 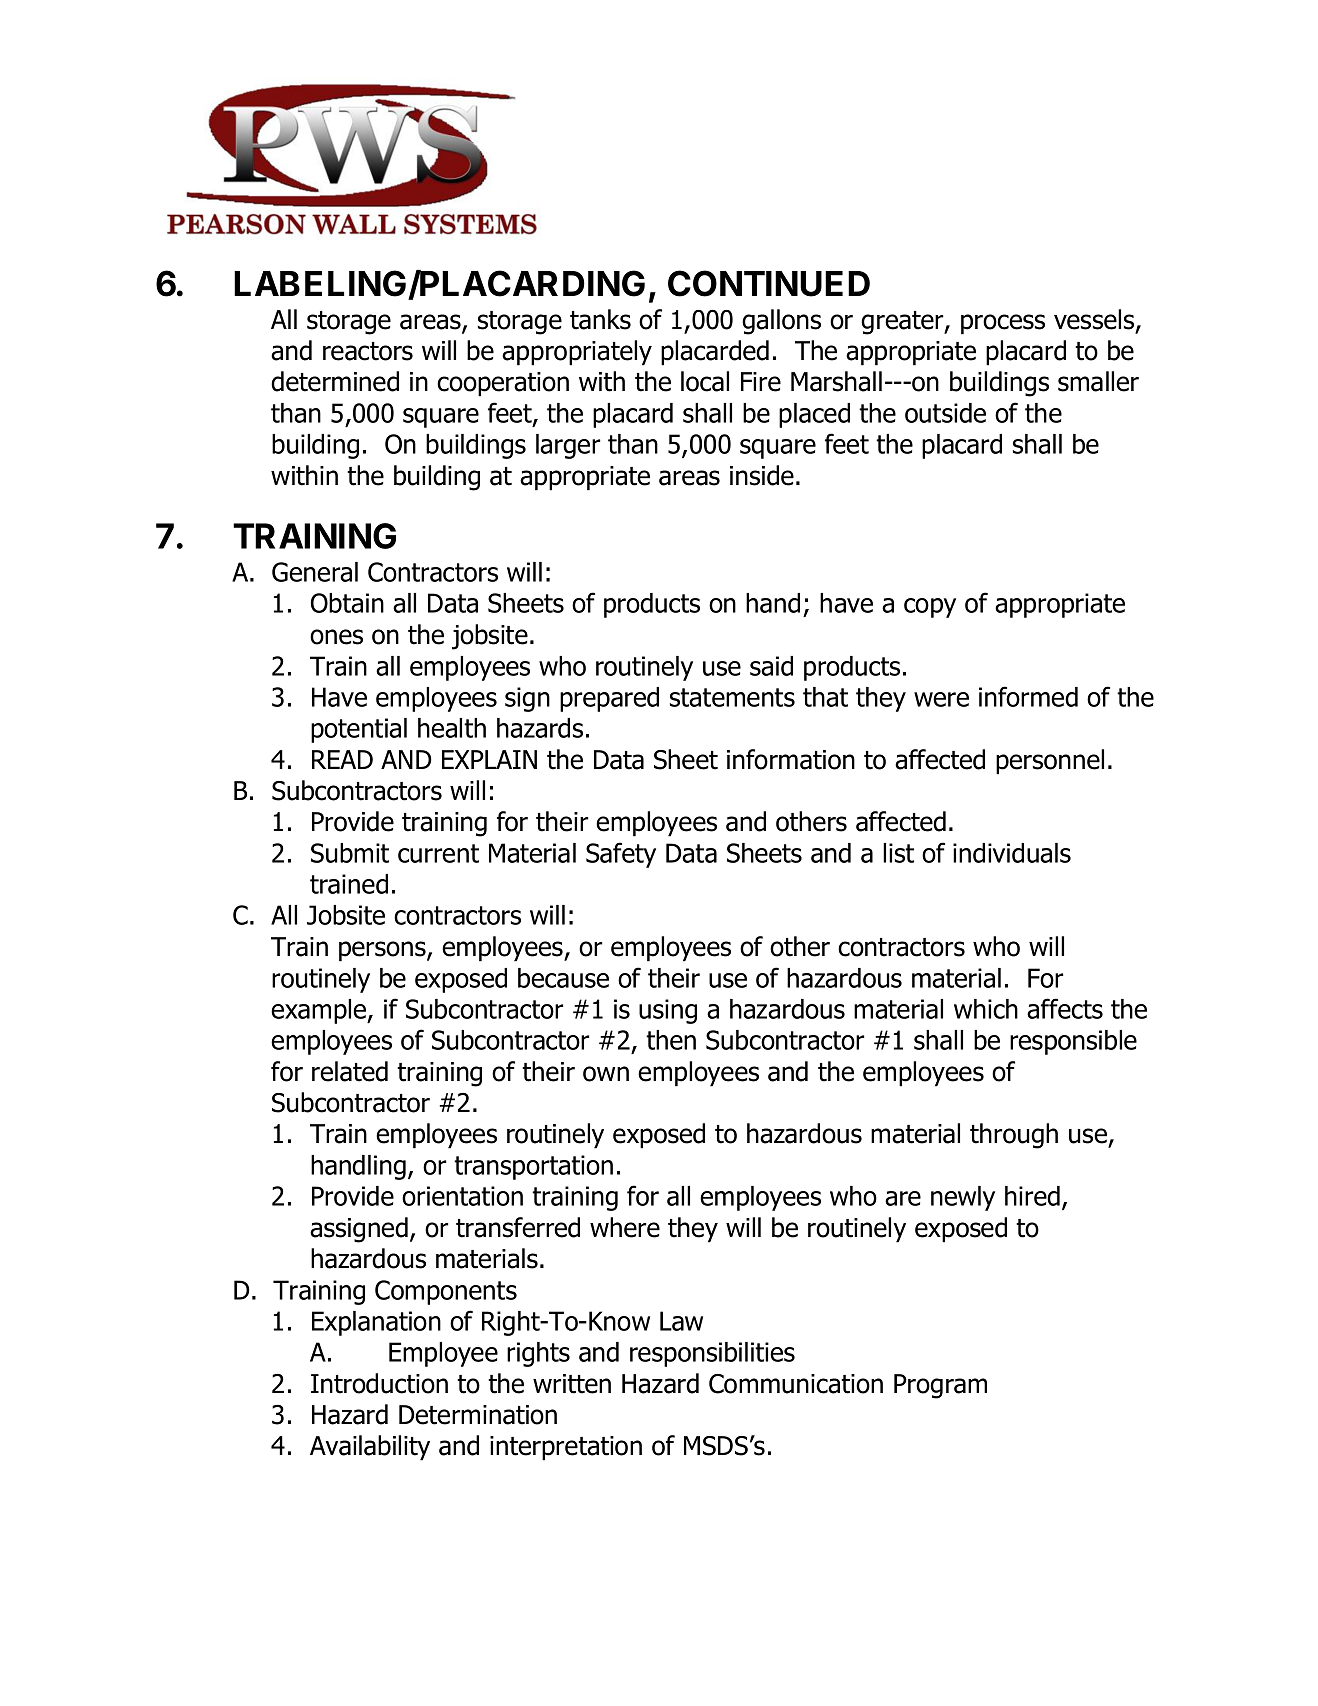 What do you see at coordinates (1003, 324) in the page?
I see `process` at bounding box center [1003, 324].
